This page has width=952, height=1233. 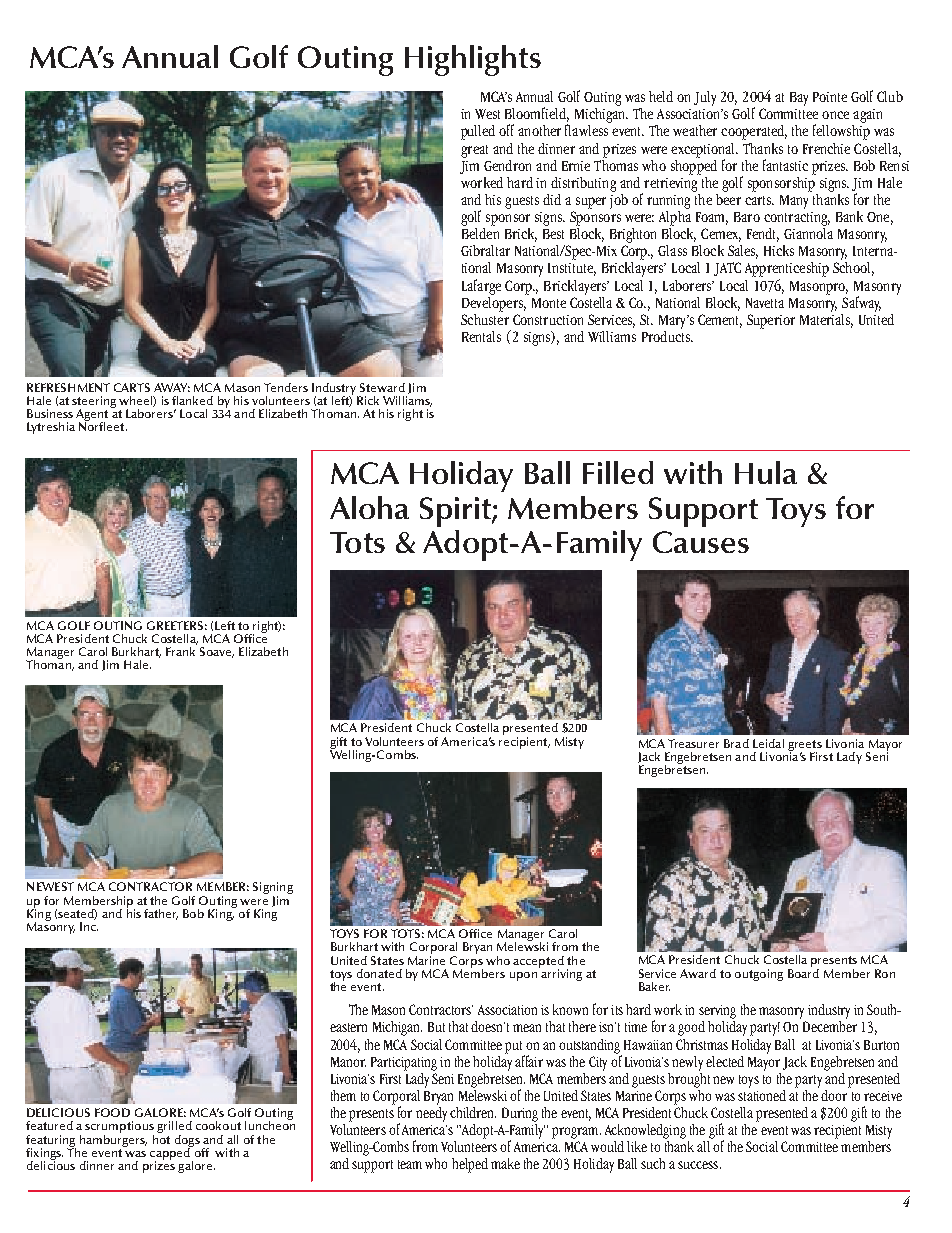 What do you see at coordinates (701, 542) in the page?
I see `Causes` at bounding box center [701, 542].
